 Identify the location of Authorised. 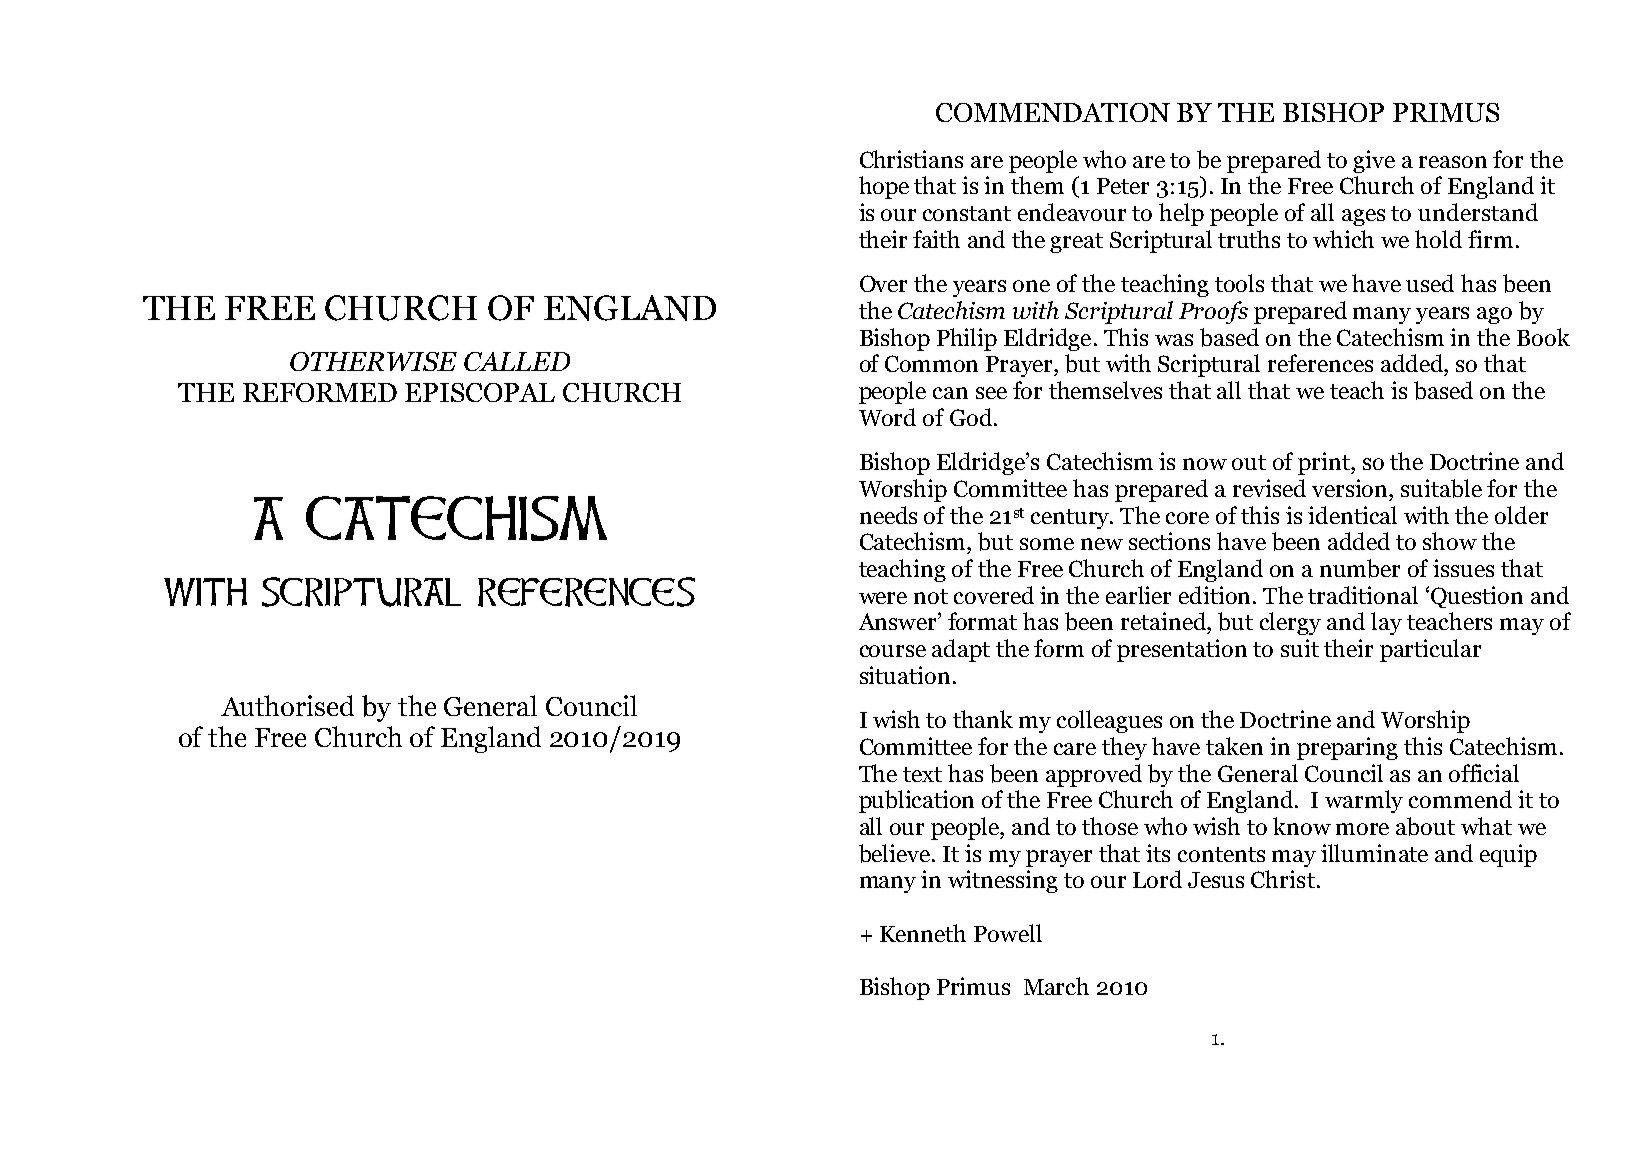
(287, 705).
